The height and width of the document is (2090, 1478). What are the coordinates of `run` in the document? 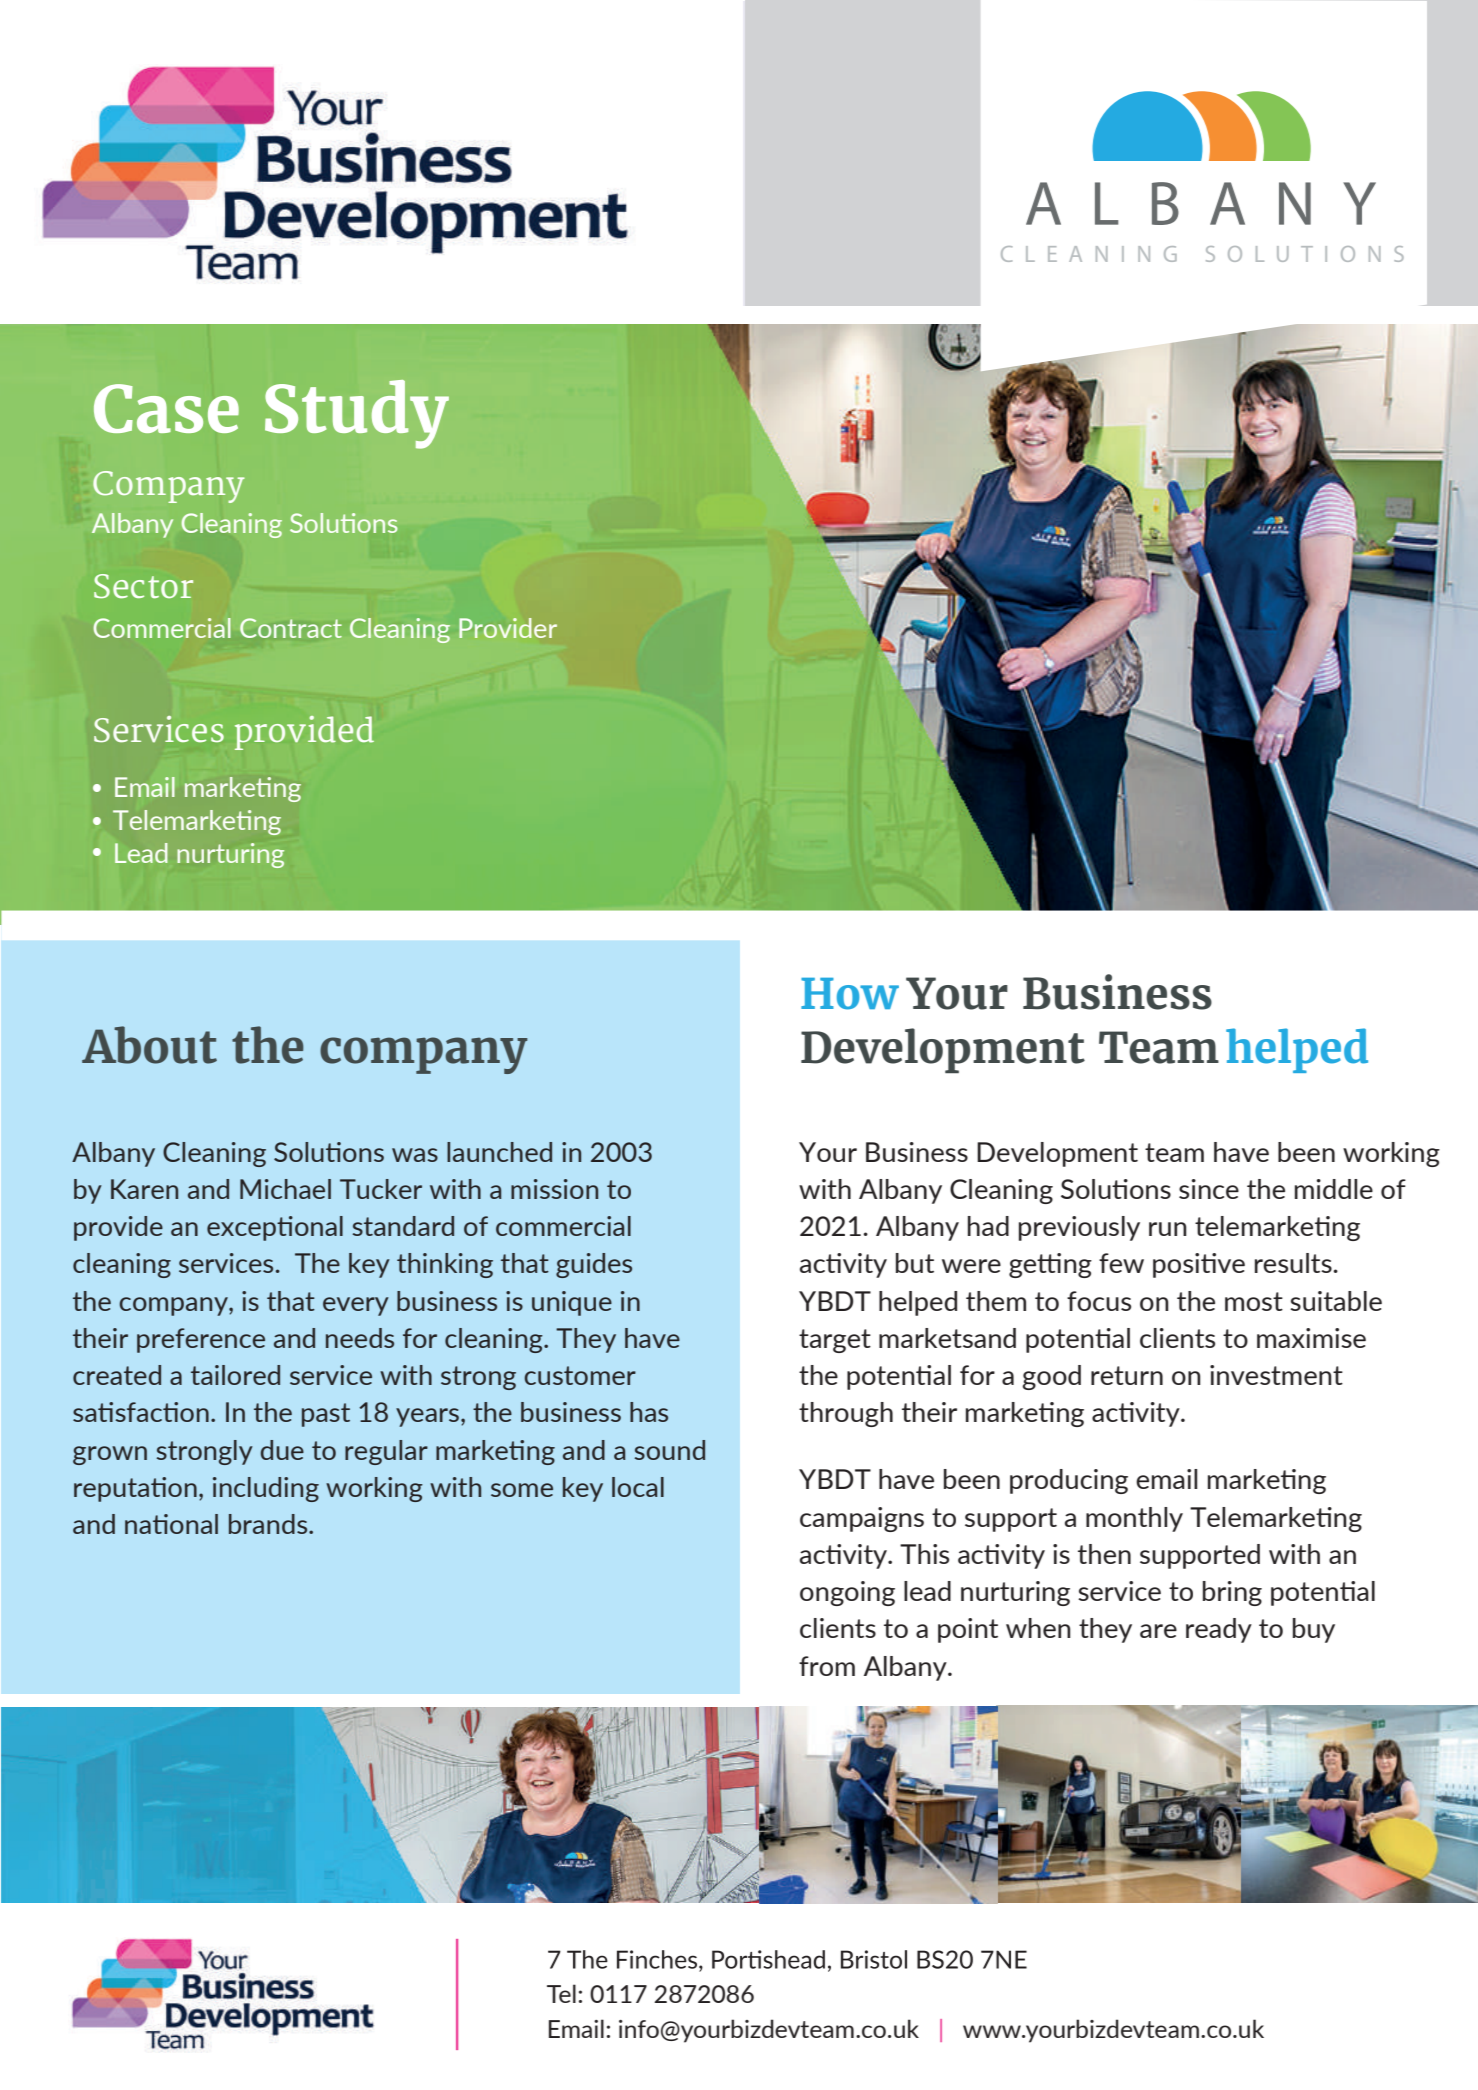 It's located at (1168, 1229).
